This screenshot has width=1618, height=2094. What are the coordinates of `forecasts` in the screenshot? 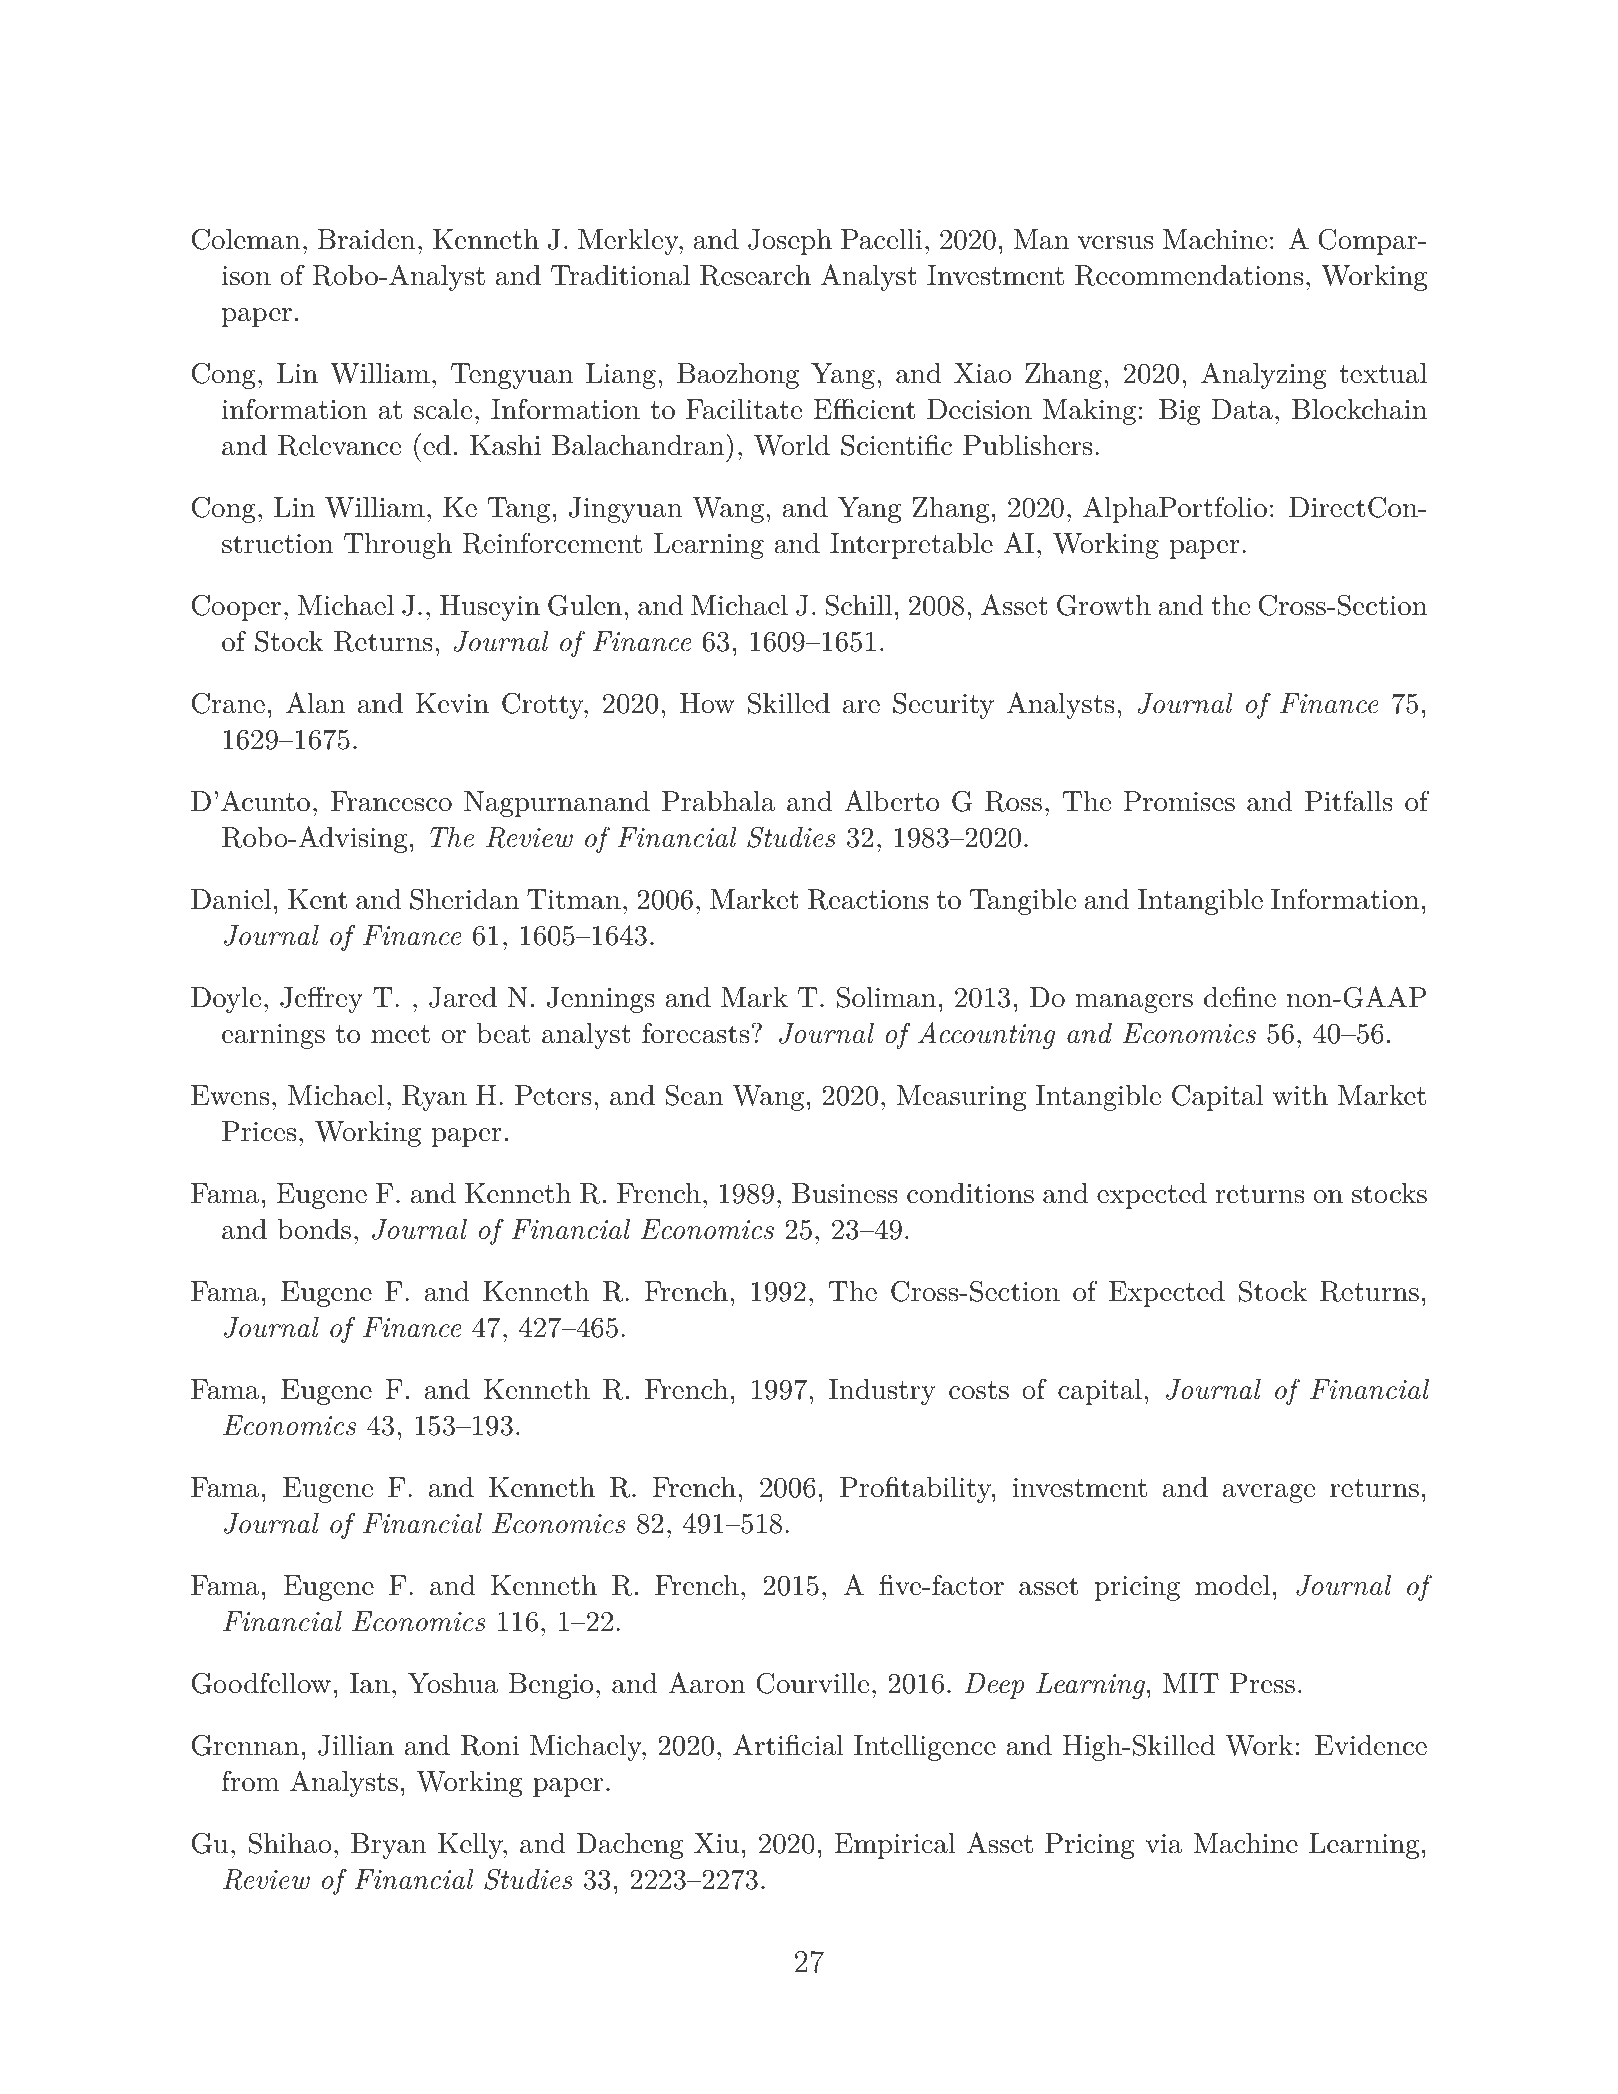 It's located at (695, 1033).
